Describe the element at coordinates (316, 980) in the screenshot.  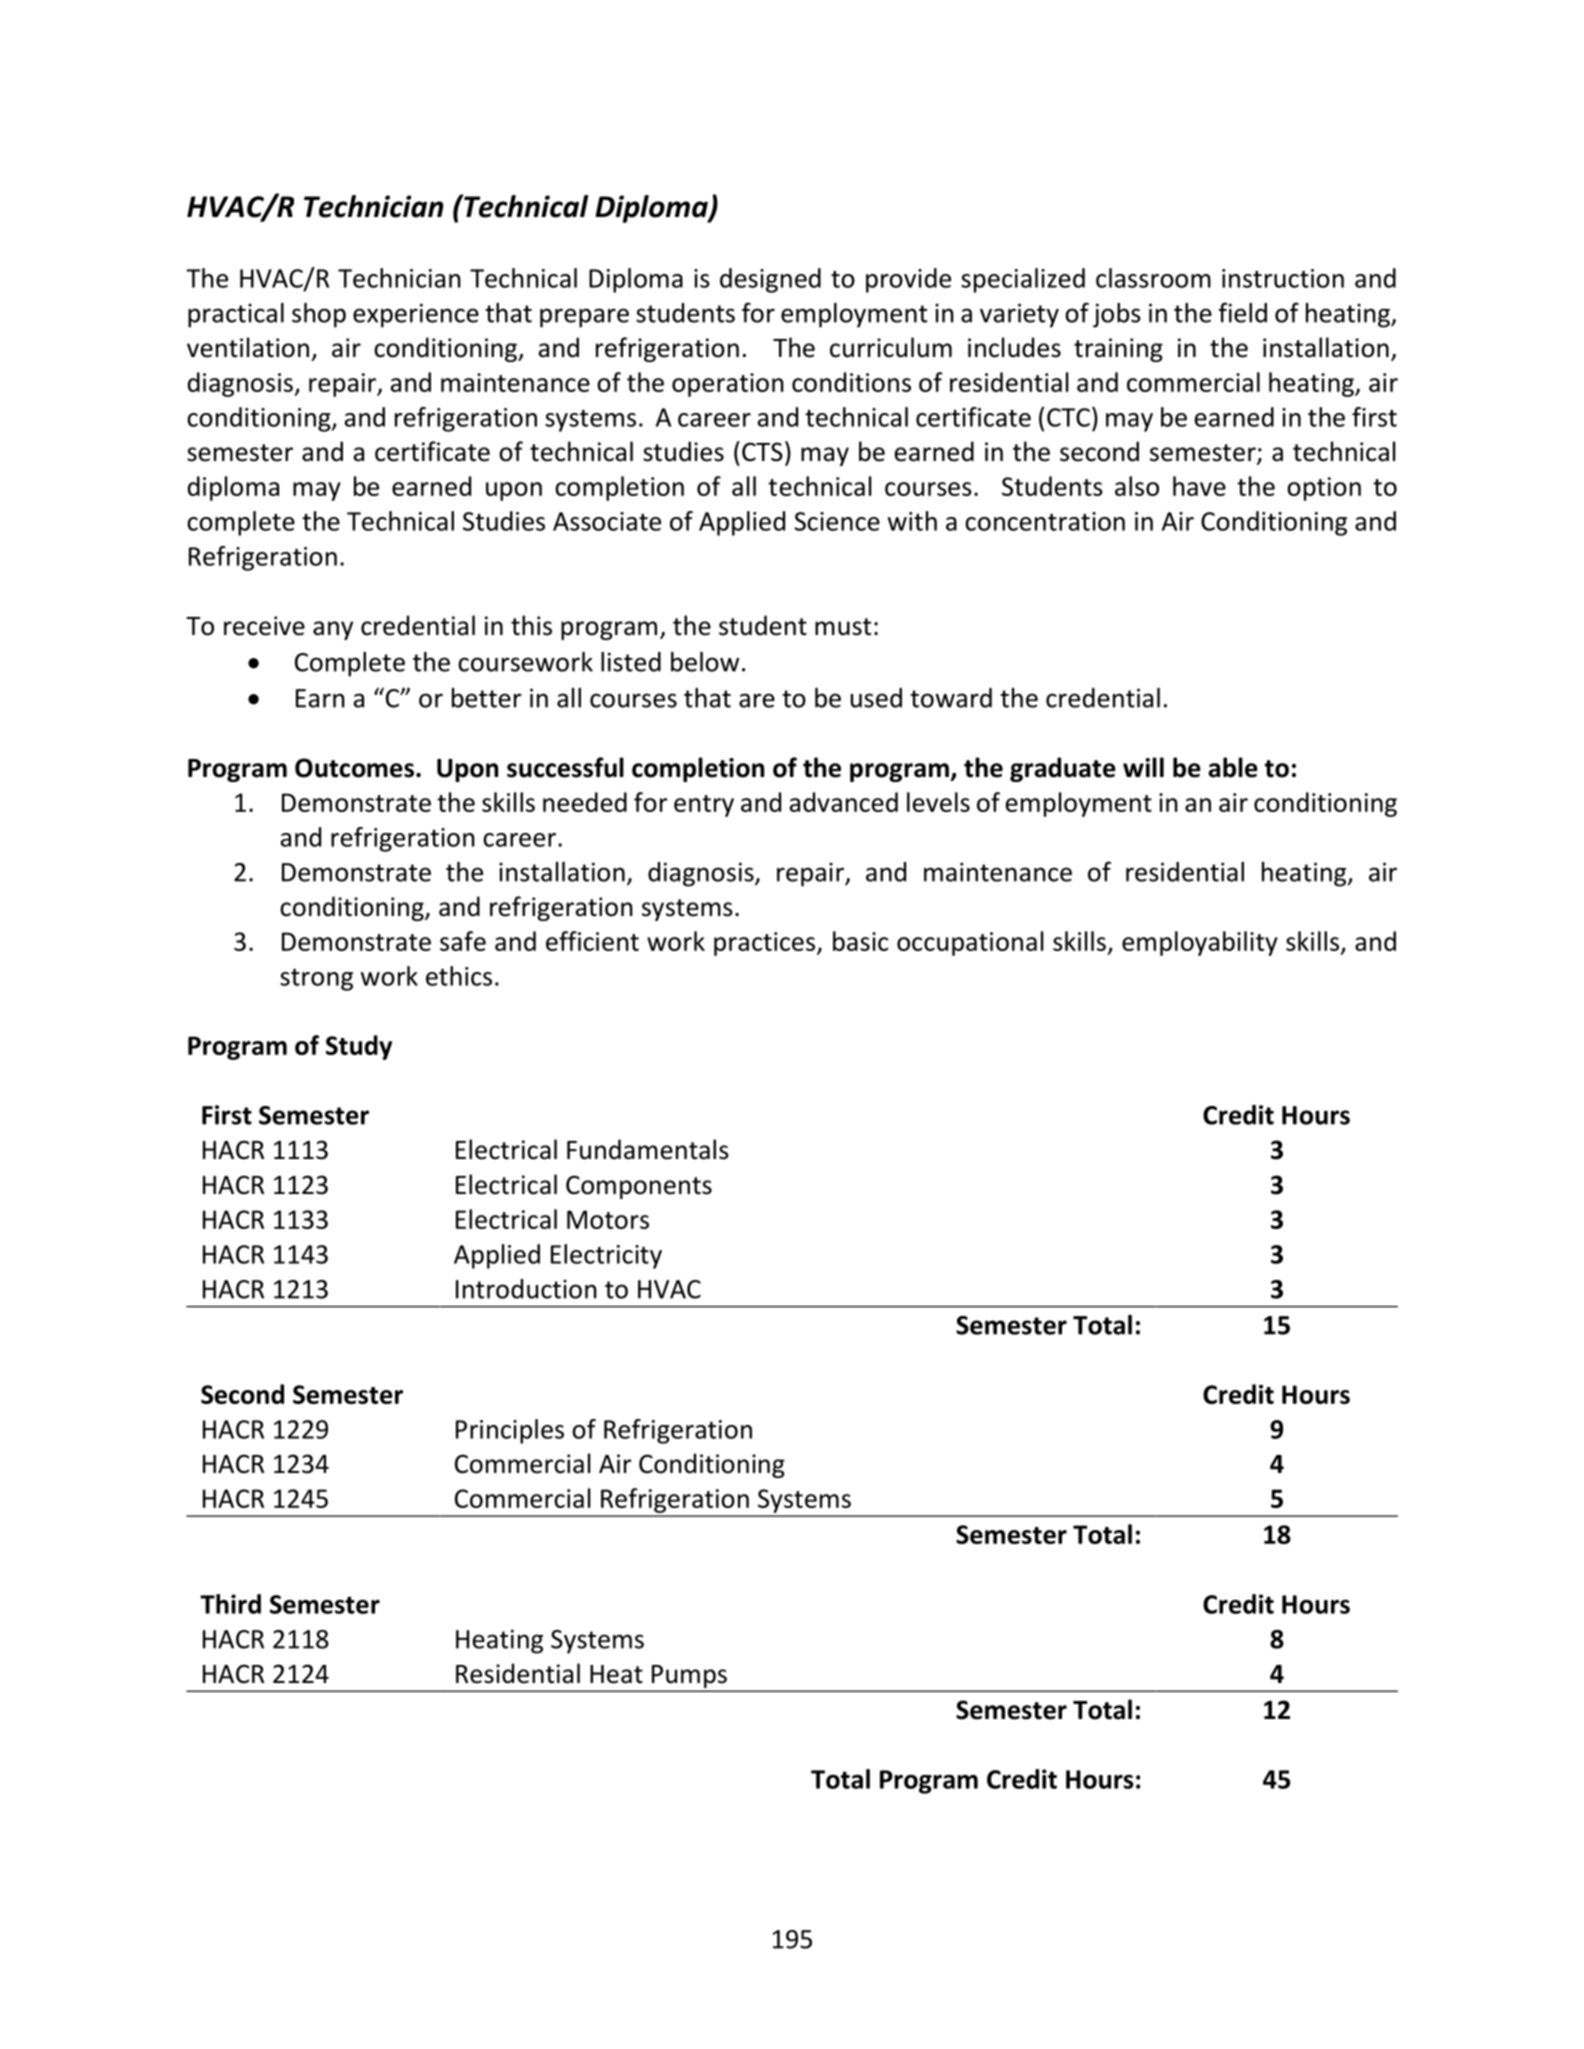
I see `strong` at that location.
